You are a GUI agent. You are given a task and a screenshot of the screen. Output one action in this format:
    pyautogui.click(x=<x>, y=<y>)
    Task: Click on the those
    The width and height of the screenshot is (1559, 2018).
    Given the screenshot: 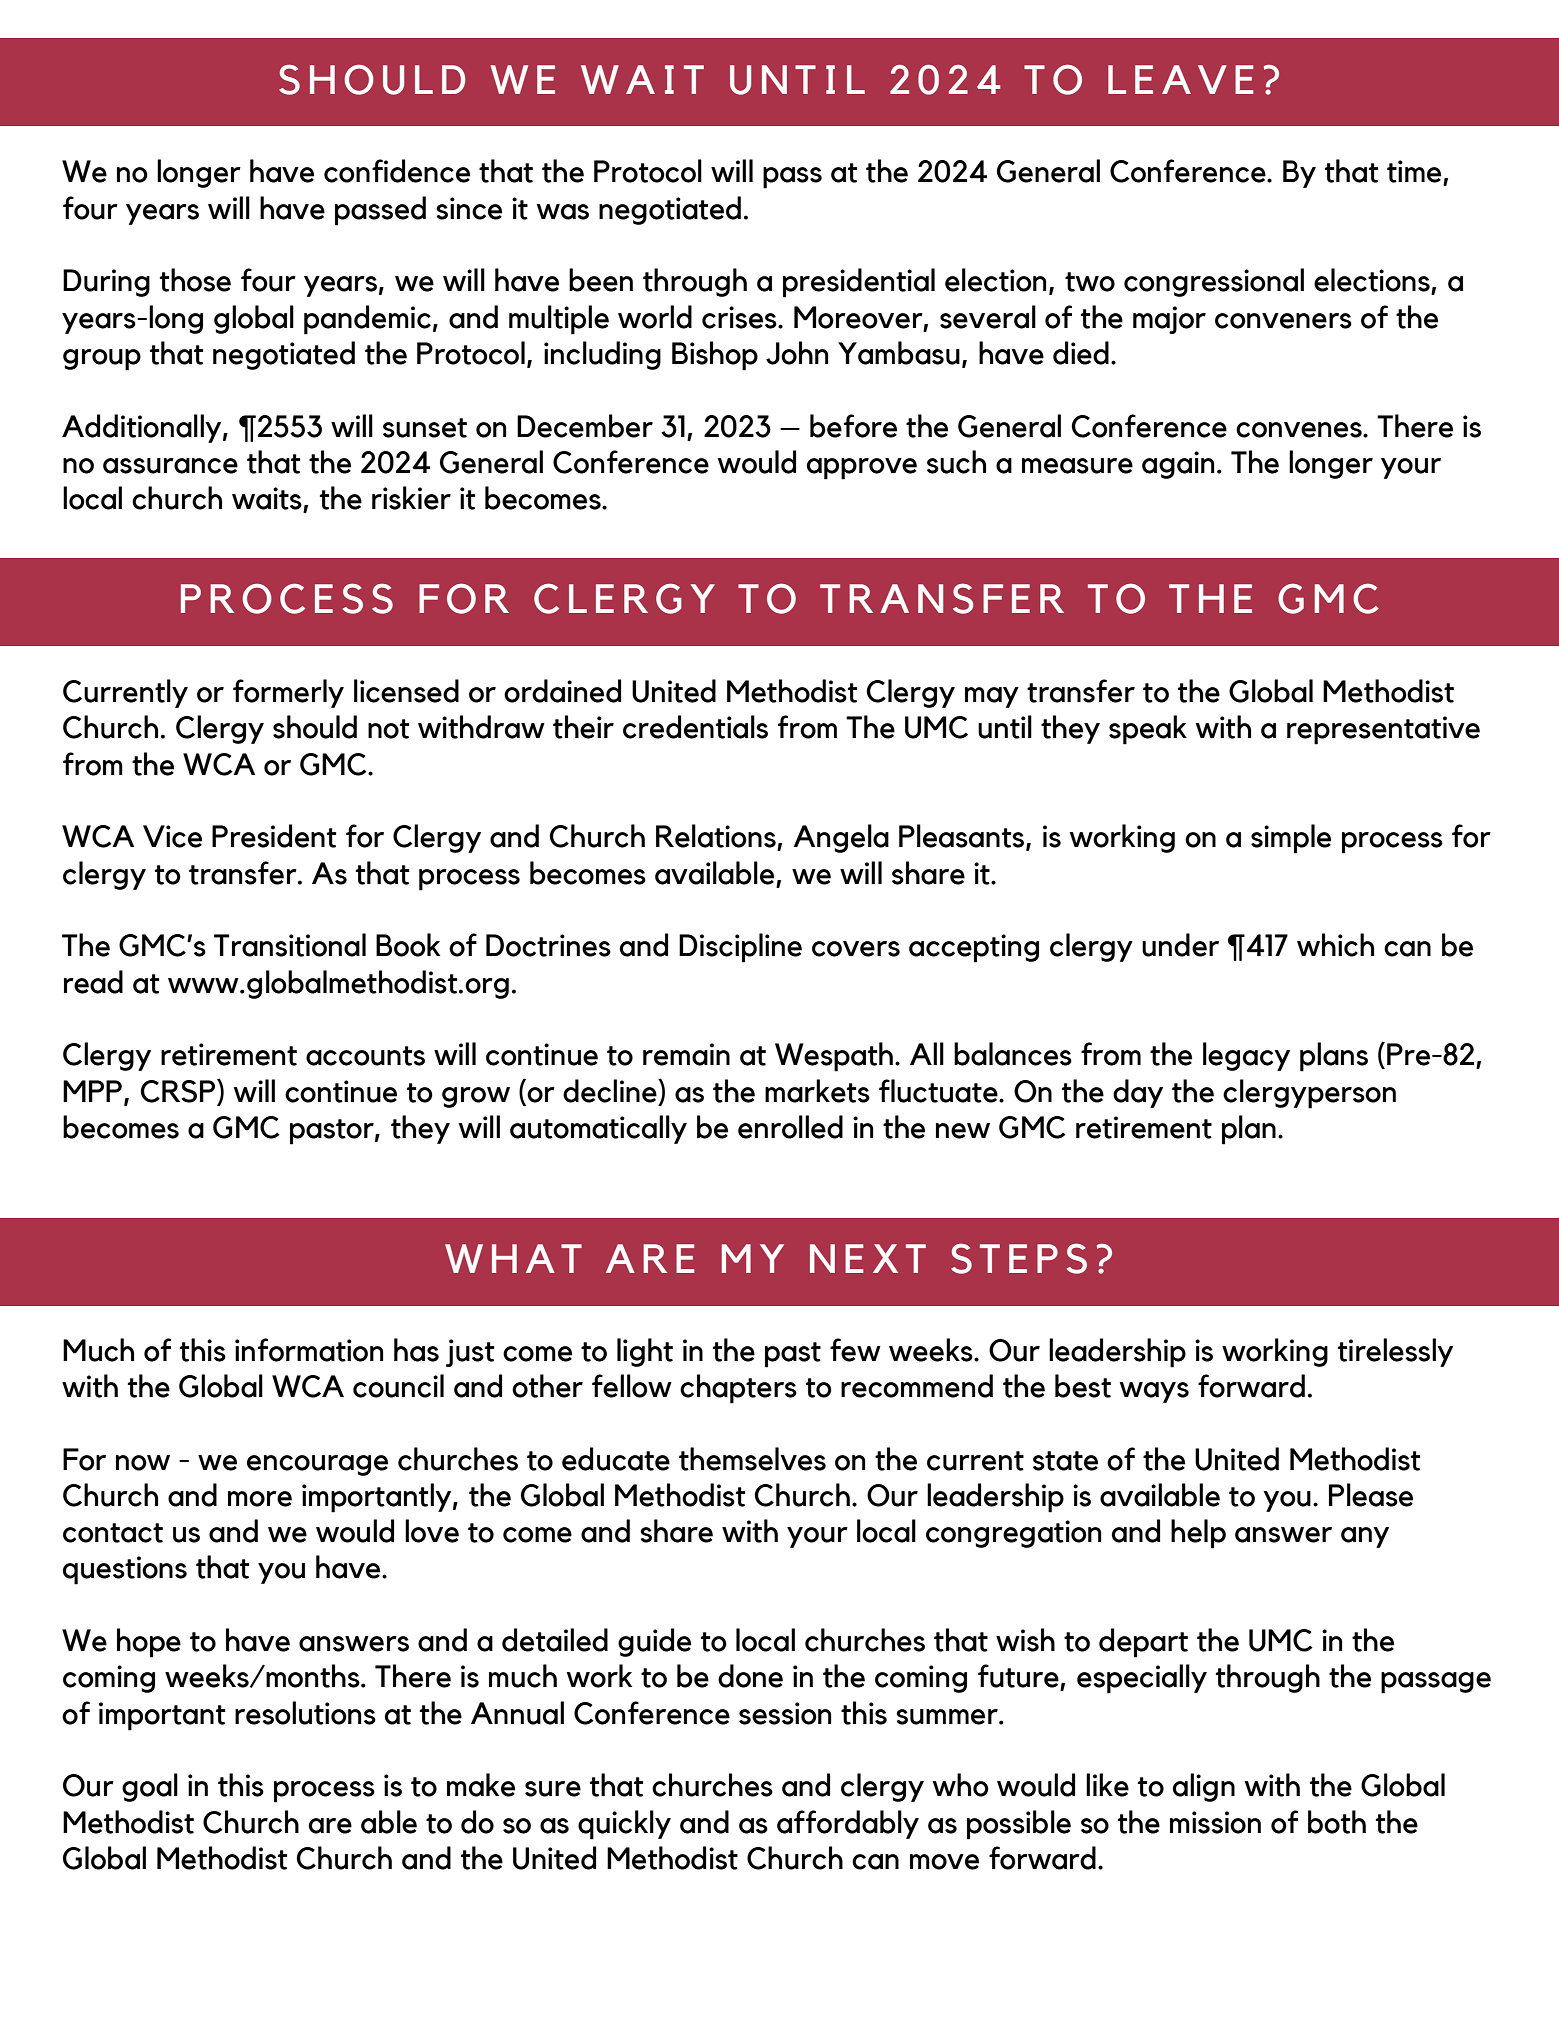 What is the action you would take?
    pyautogui.click(x=195, y=280)
